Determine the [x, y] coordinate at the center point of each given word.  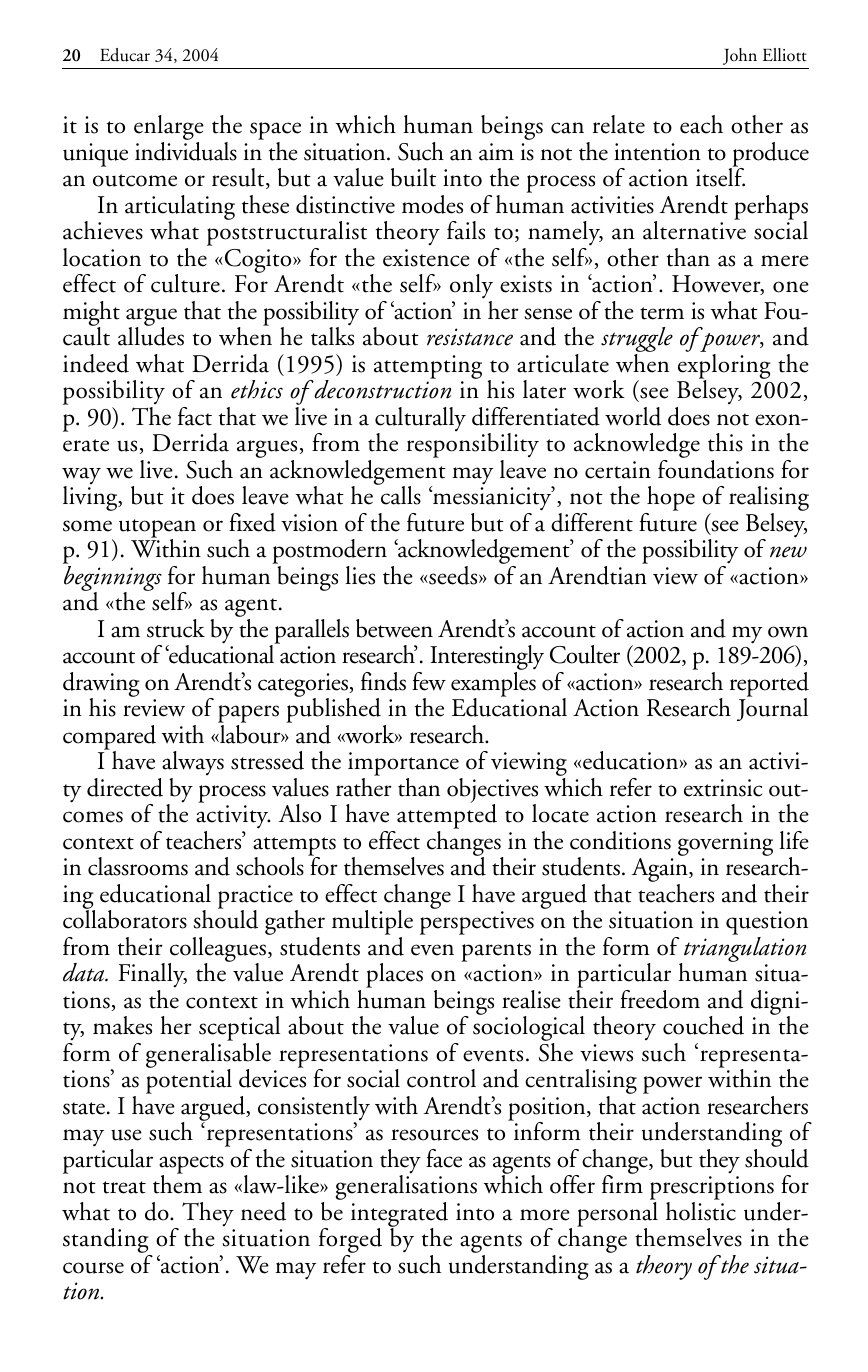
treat [124, 1187]
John [740, 56]
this [725, 442]
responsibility [473, 447]
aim [496, 152]
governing [725, 844]
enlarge [169, 129]
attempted [447, 817]
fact [195, 416]
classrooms [138, 866]
